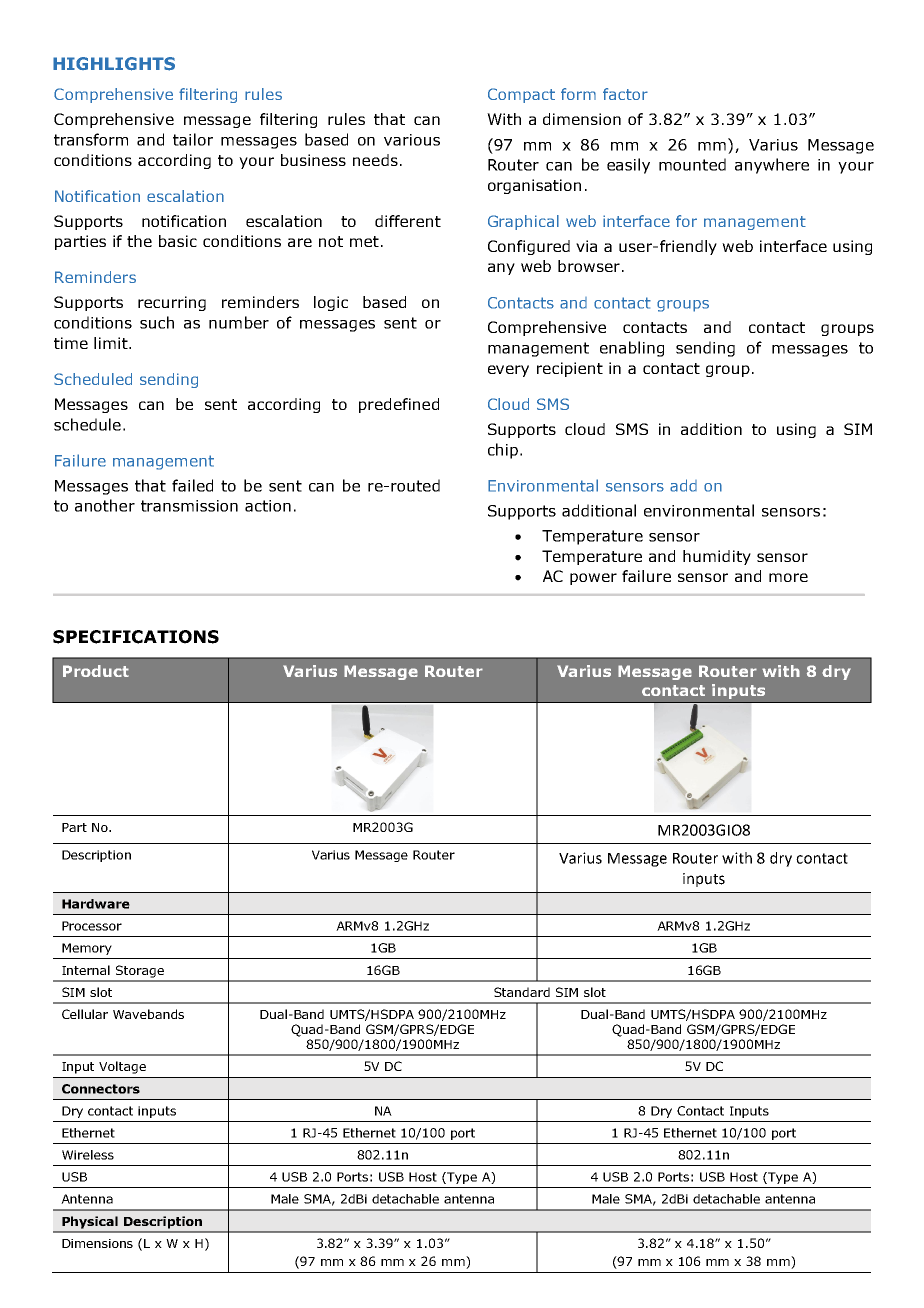  What do you see at coordinates (593, 579) in the image?
I see `power` at bounding box center [593, 579].
